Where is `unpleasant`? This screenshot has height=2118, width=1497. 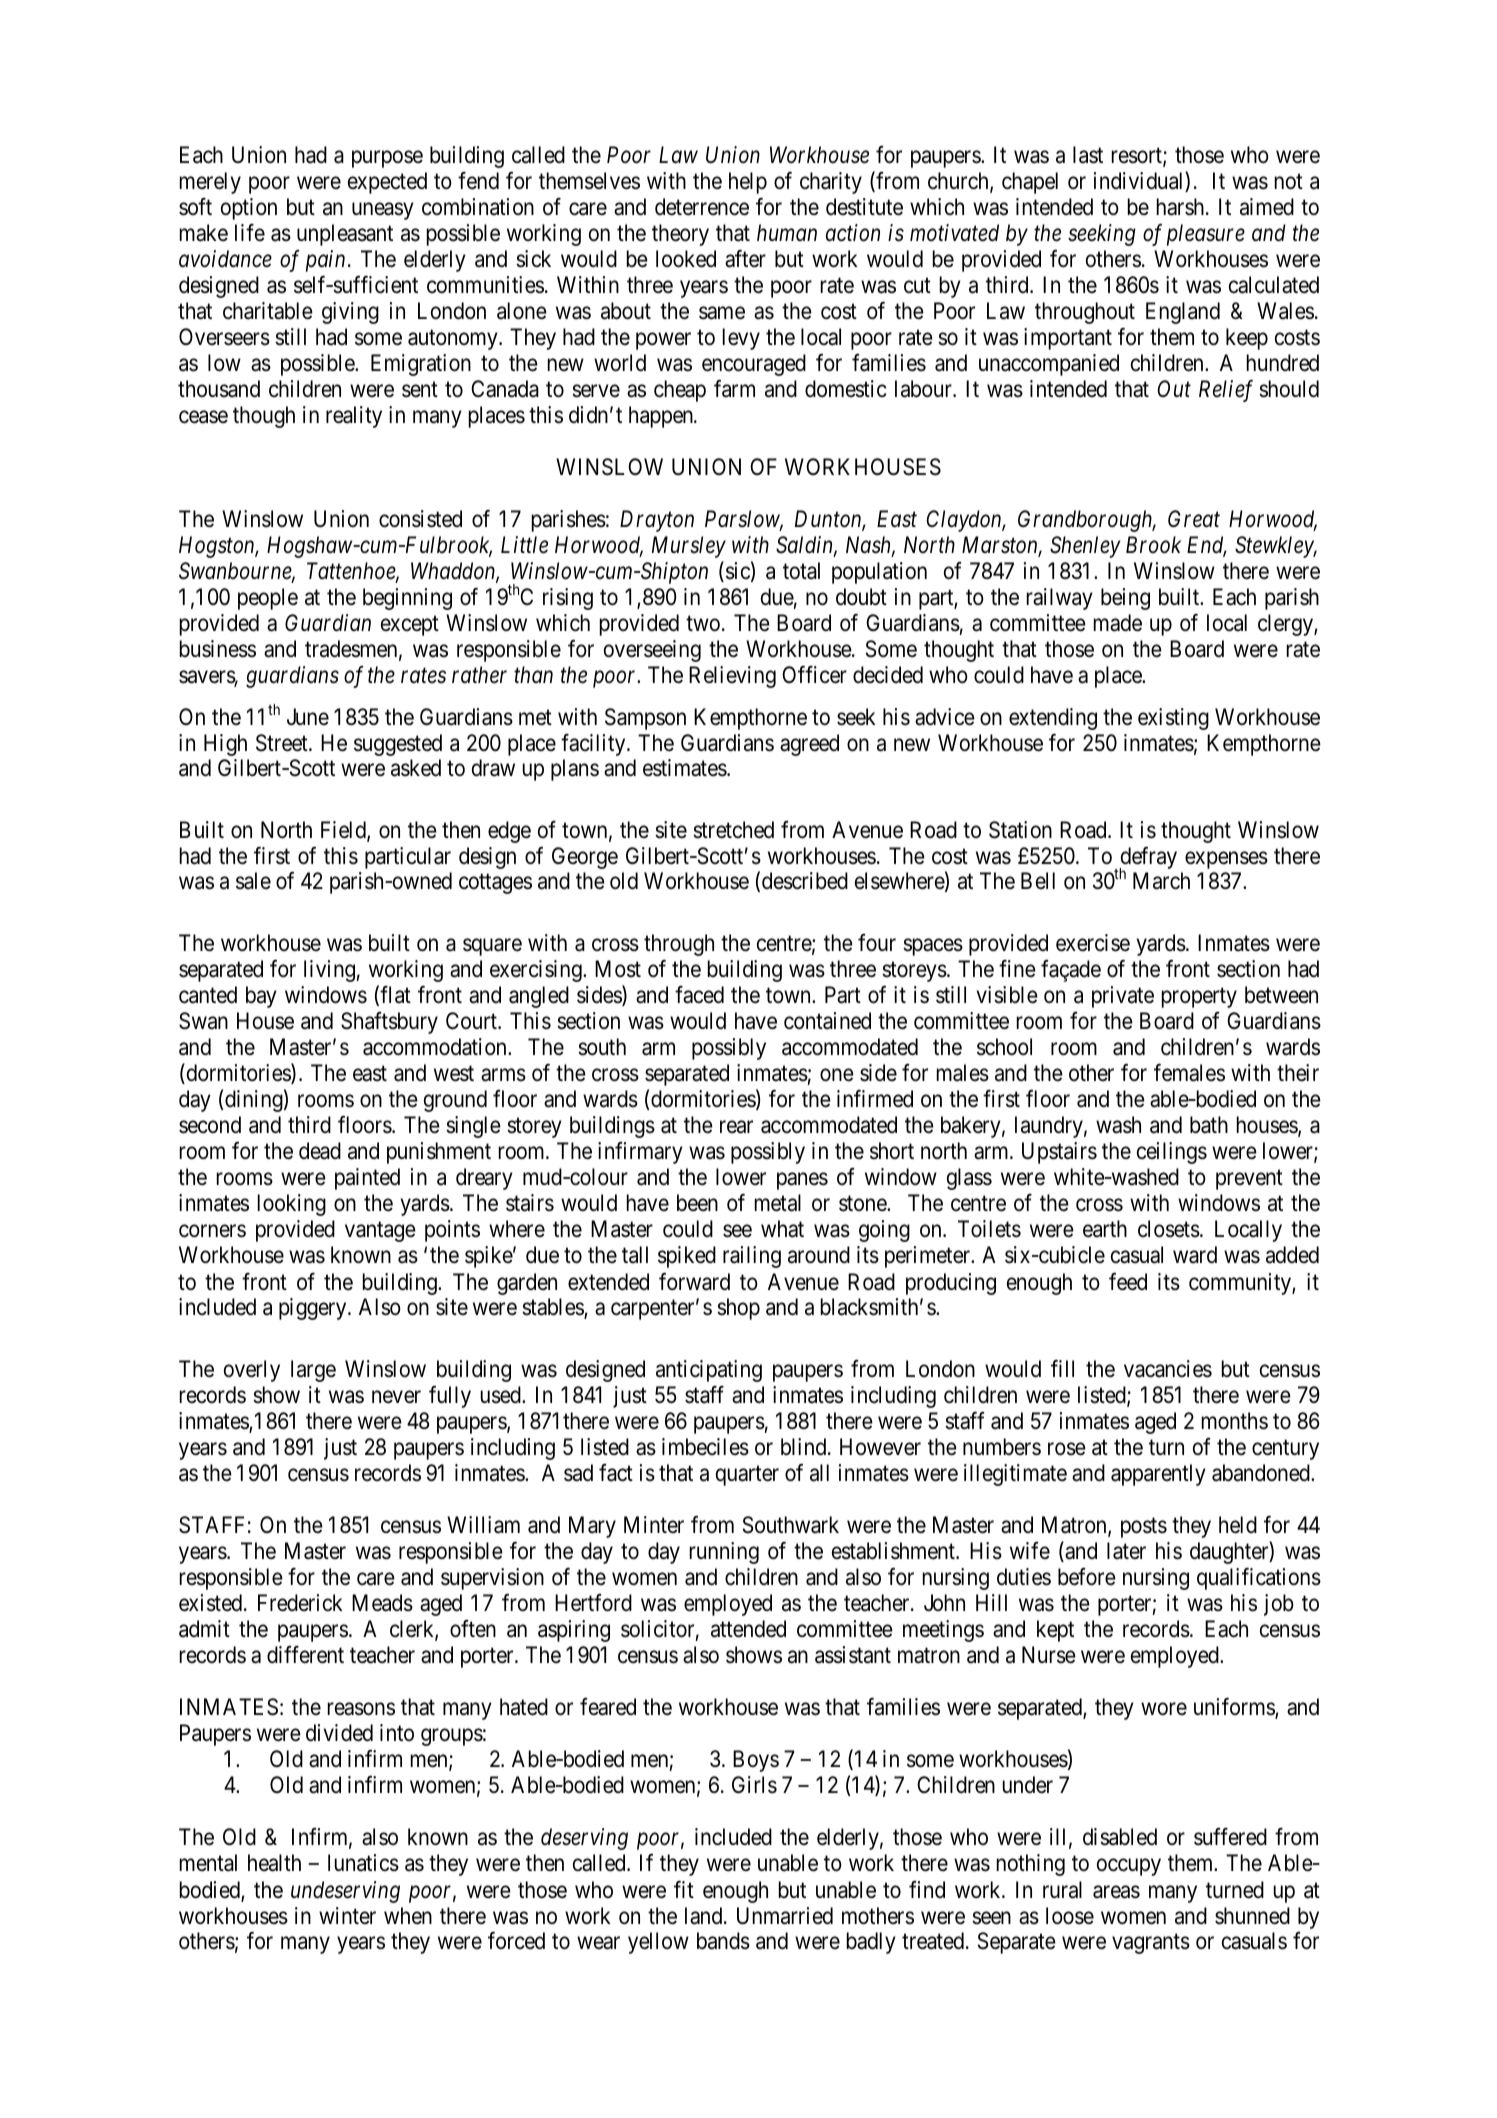 unpleasant is located at coordinates (345, 235).
